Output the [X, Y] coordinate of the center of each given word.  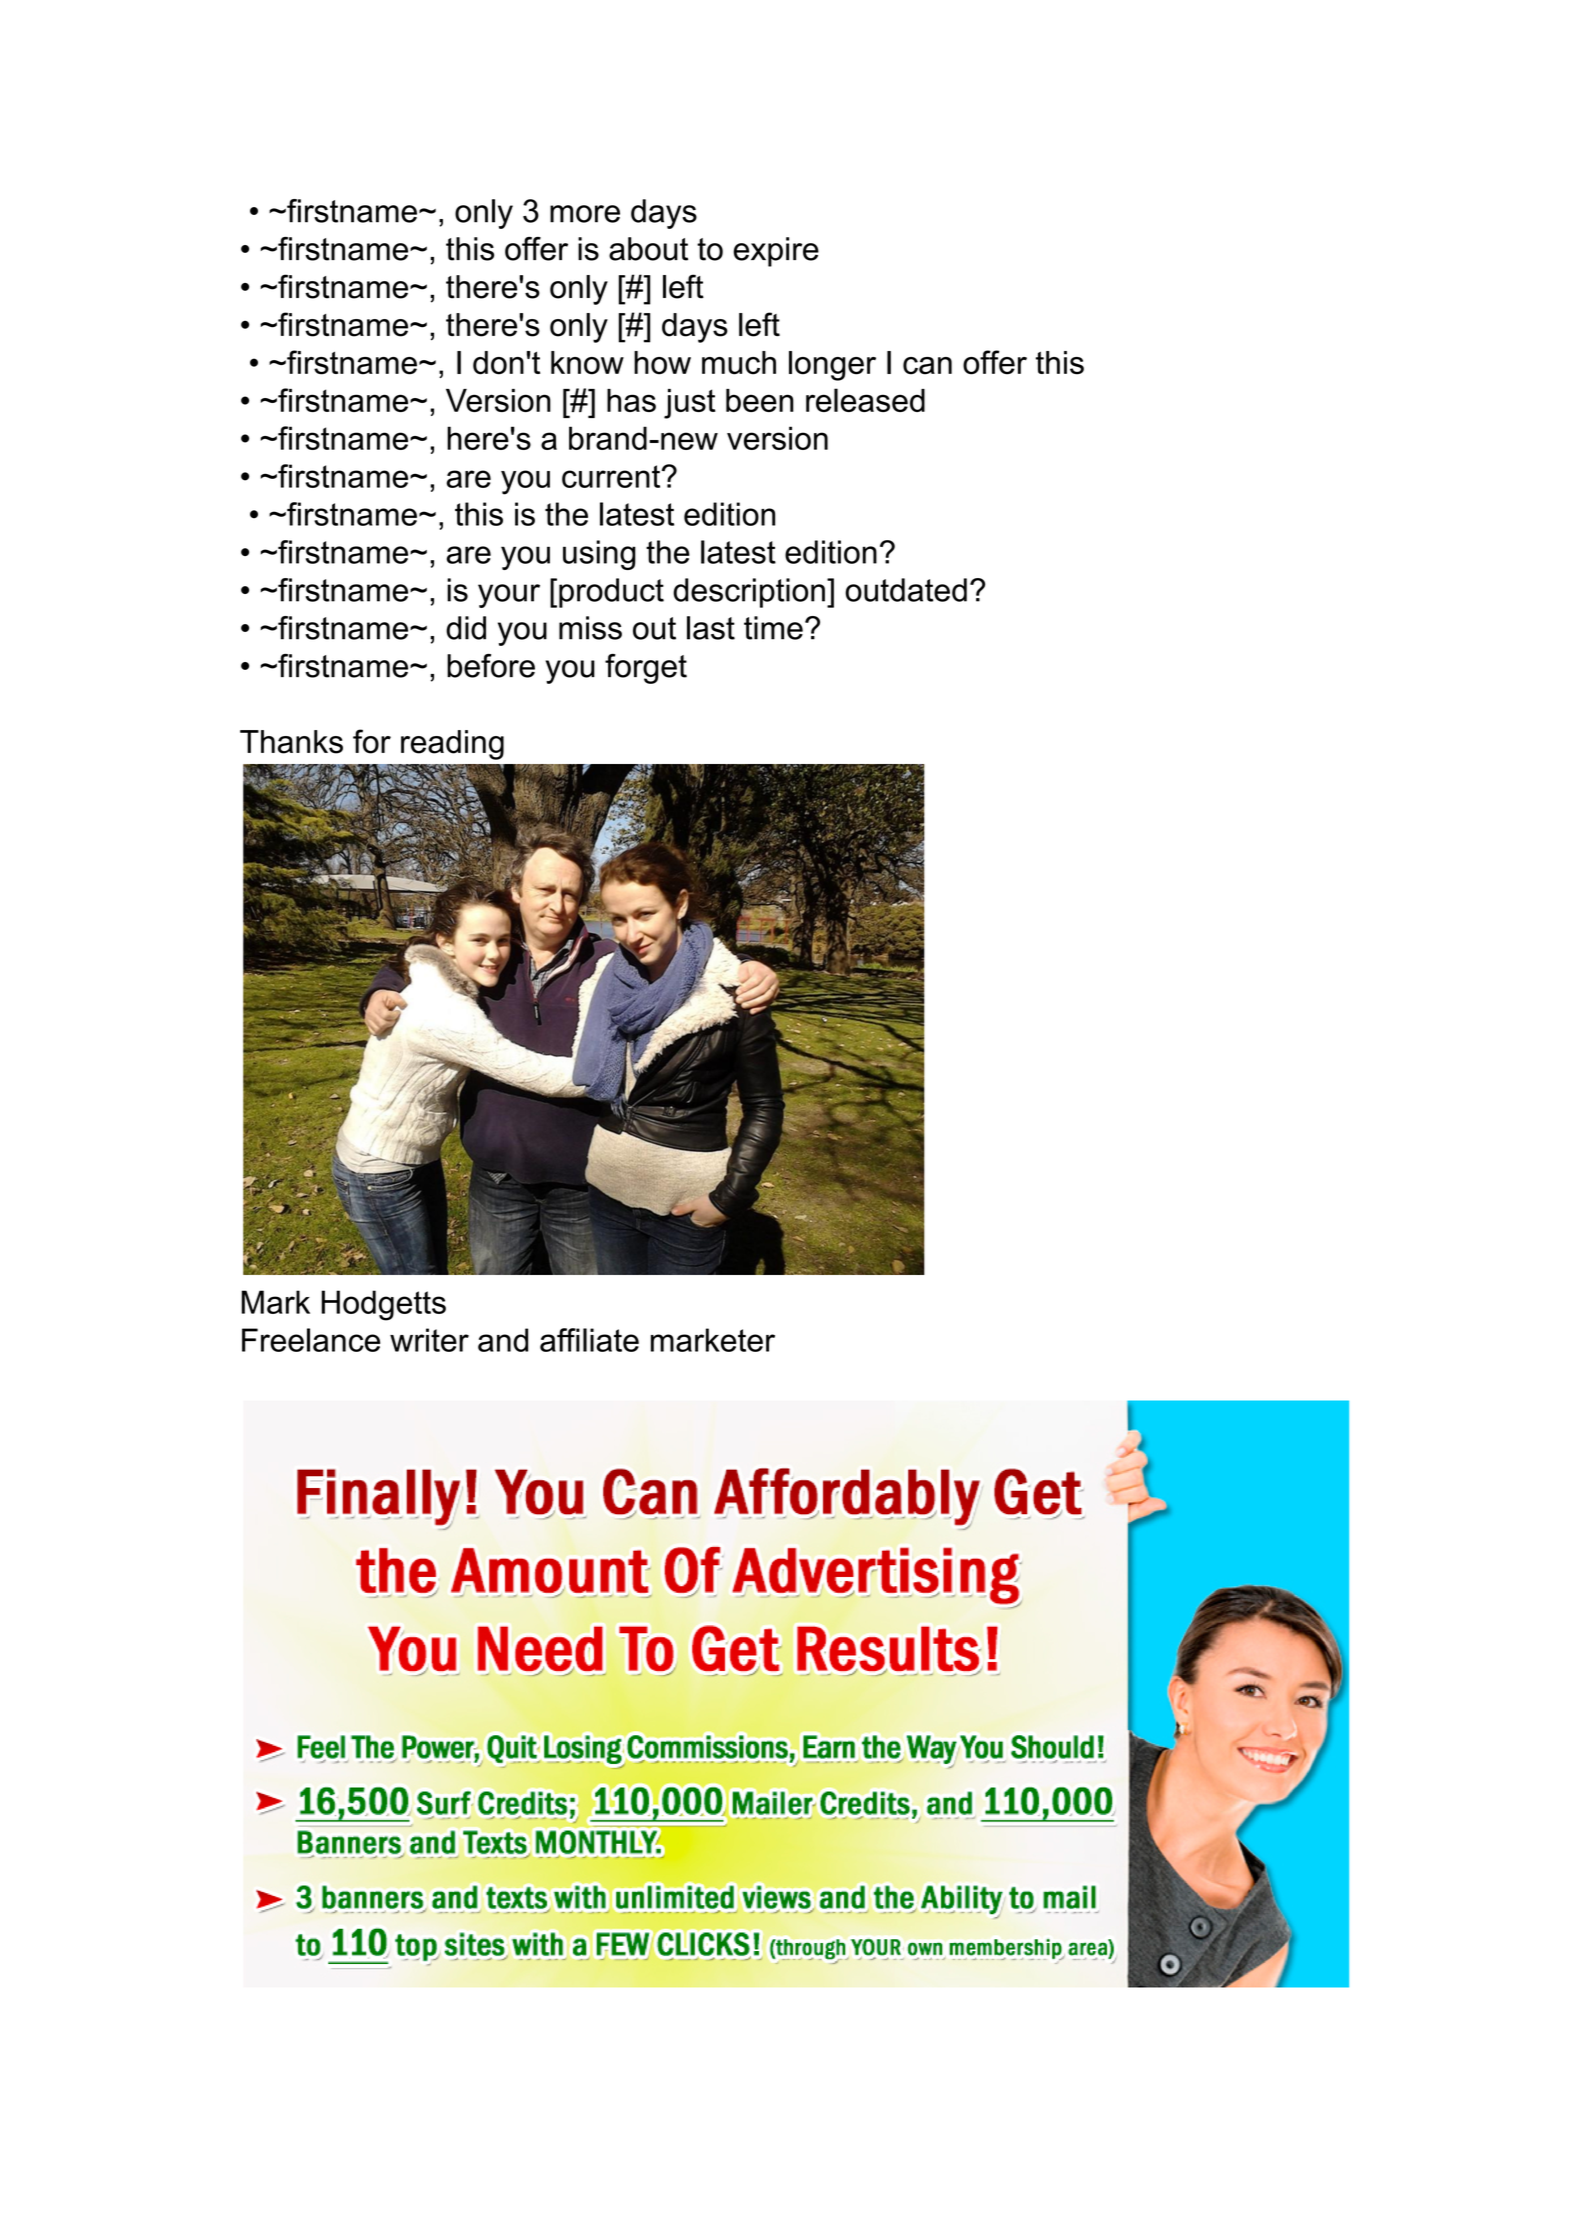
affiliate [589, 1340]
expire [776, 252]
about [648, 249]
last [711, 628]
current [612, 476]
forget [646, 669]
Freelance [311, 1340]
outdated [906, 590]
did [466, 628]
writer [429, 1340]
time [773, 628]
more [585, 214]
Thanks [291, 742]
